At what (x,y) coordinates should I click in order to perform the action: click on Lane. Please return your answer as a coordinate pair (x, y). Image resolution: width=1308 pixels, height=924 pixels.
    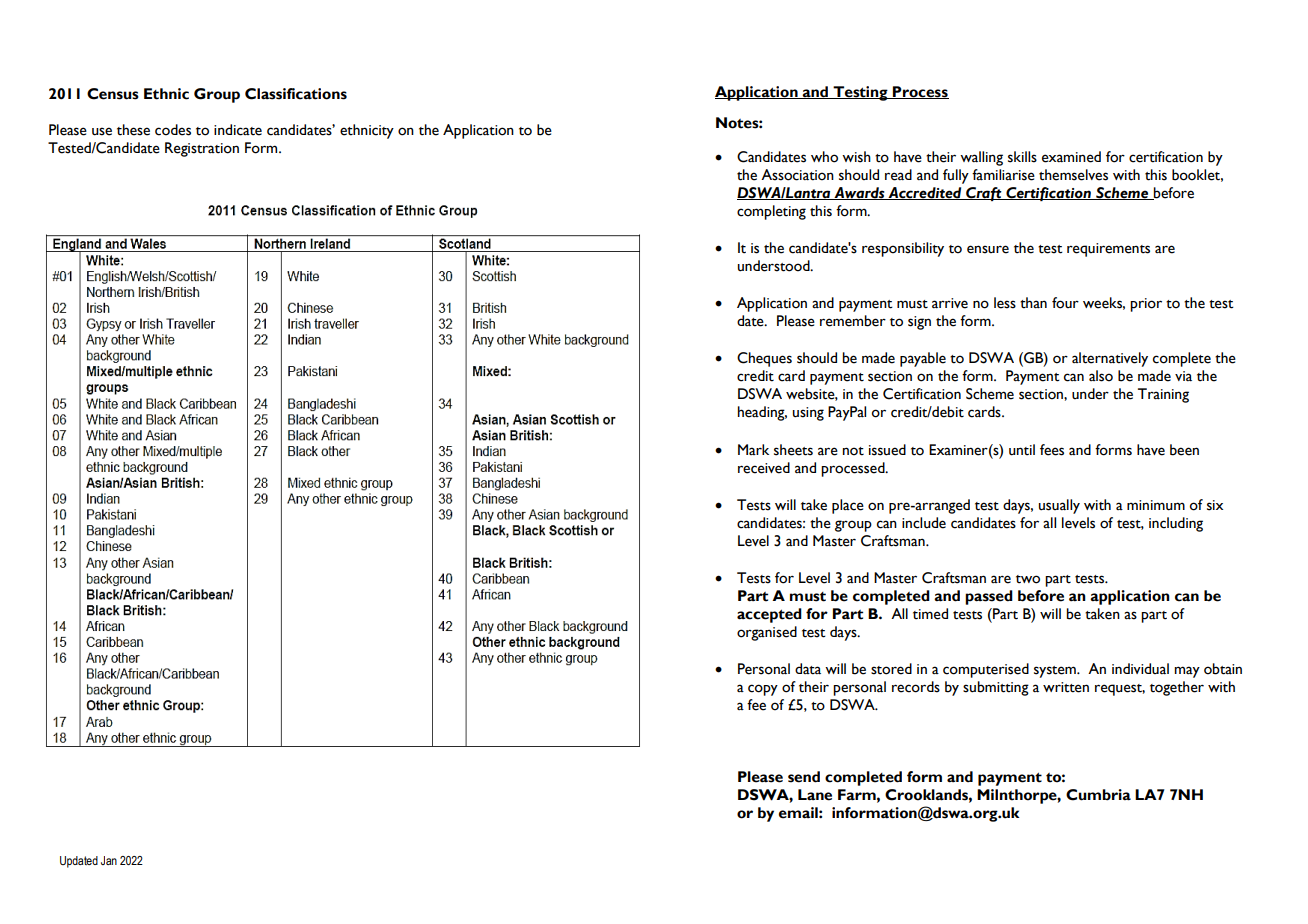
    Looking at the image, I should click on (815, 795).
